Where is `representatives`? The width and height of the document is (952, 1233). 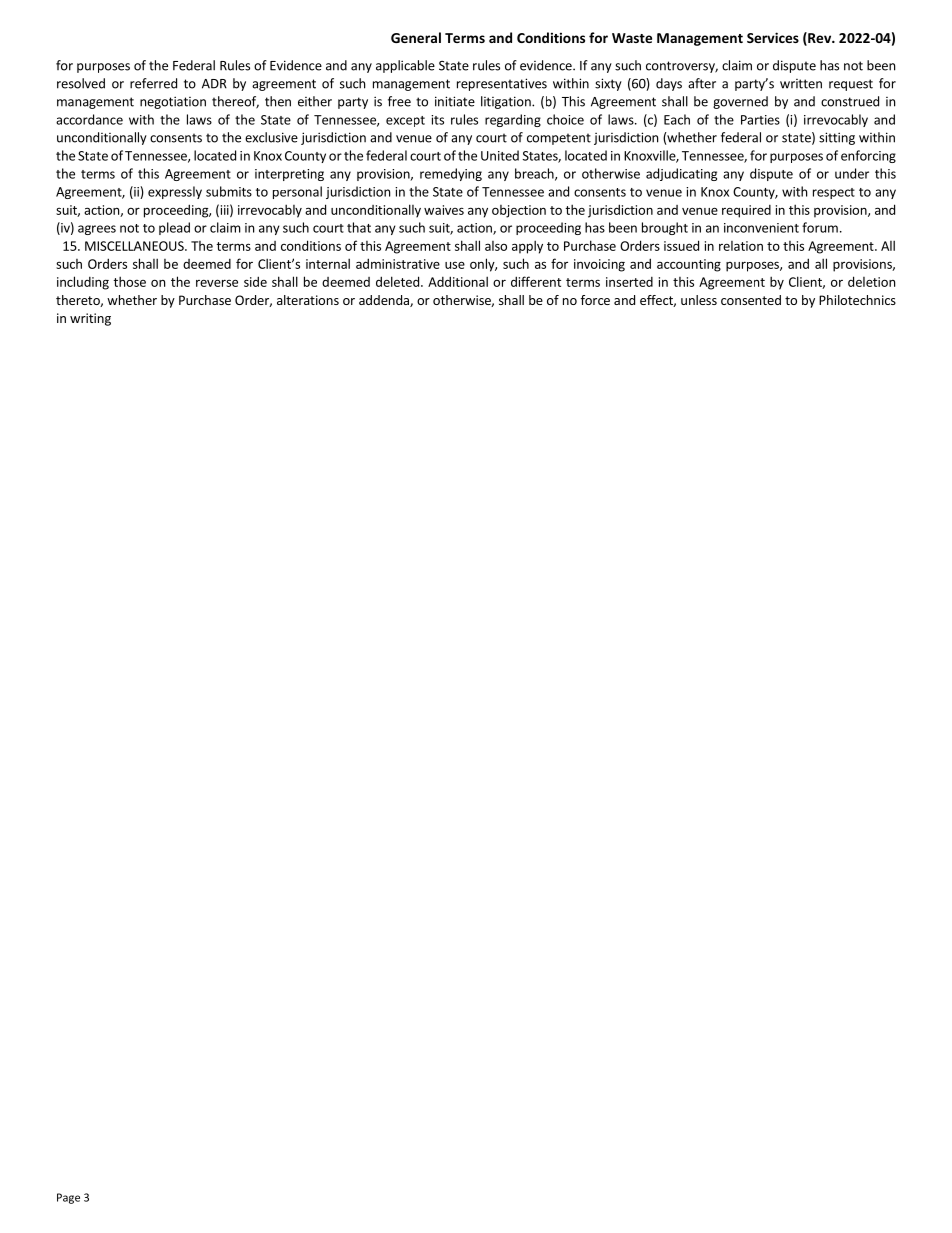 representatives is located at coordinates (502, 84).
